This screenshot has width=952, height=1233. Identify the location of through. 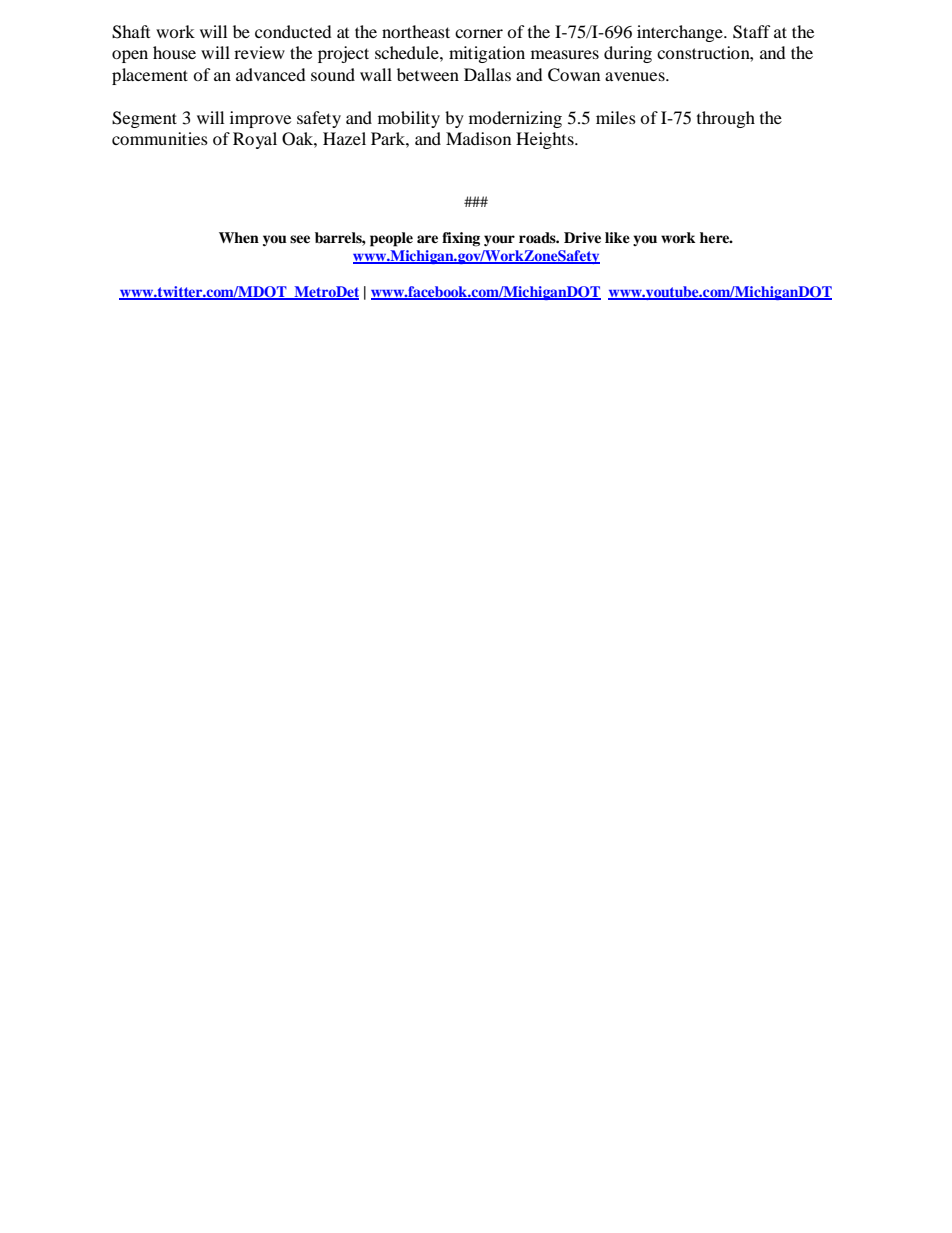
(726, 119).
